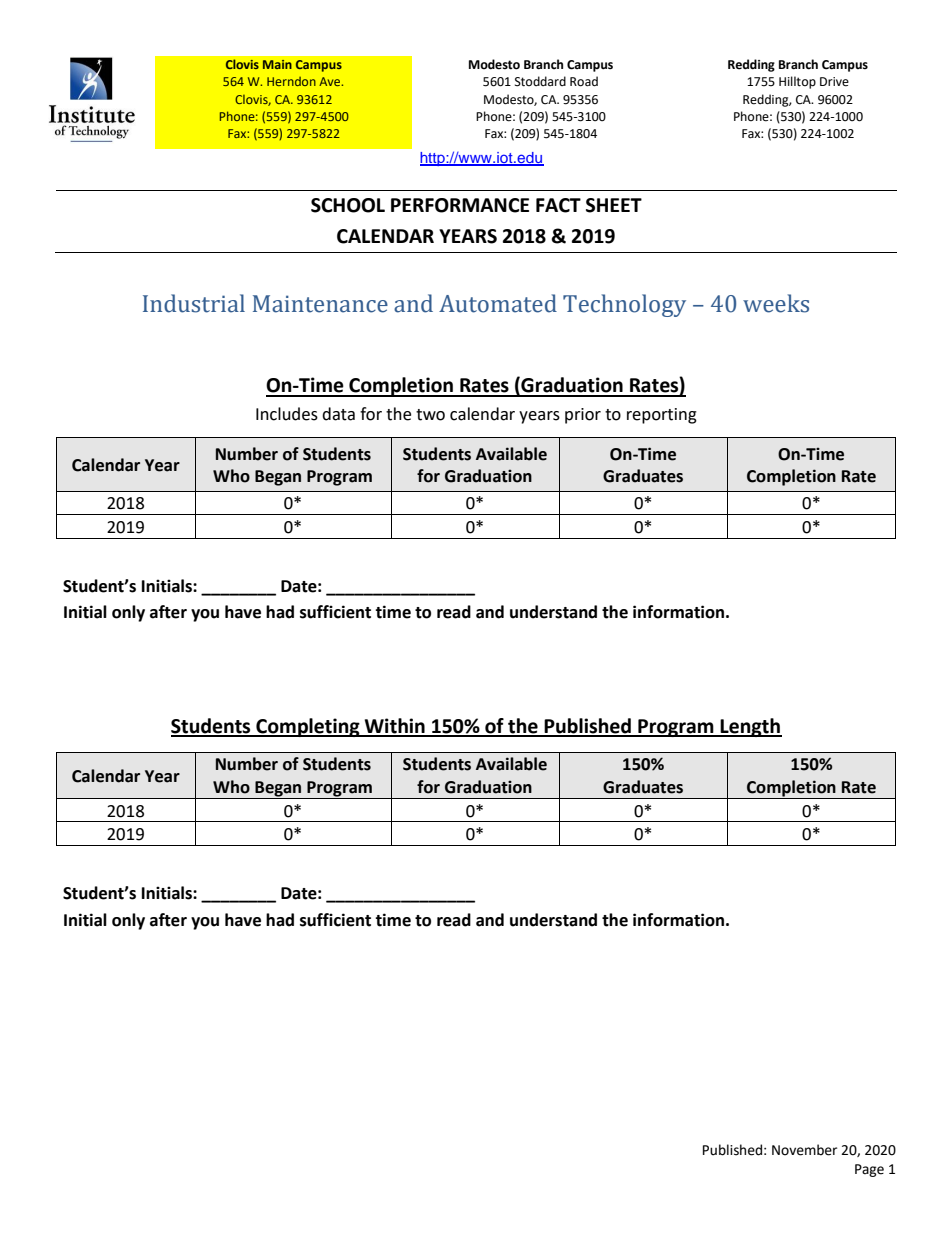  I want to click on Page, so click(869, 1170).
